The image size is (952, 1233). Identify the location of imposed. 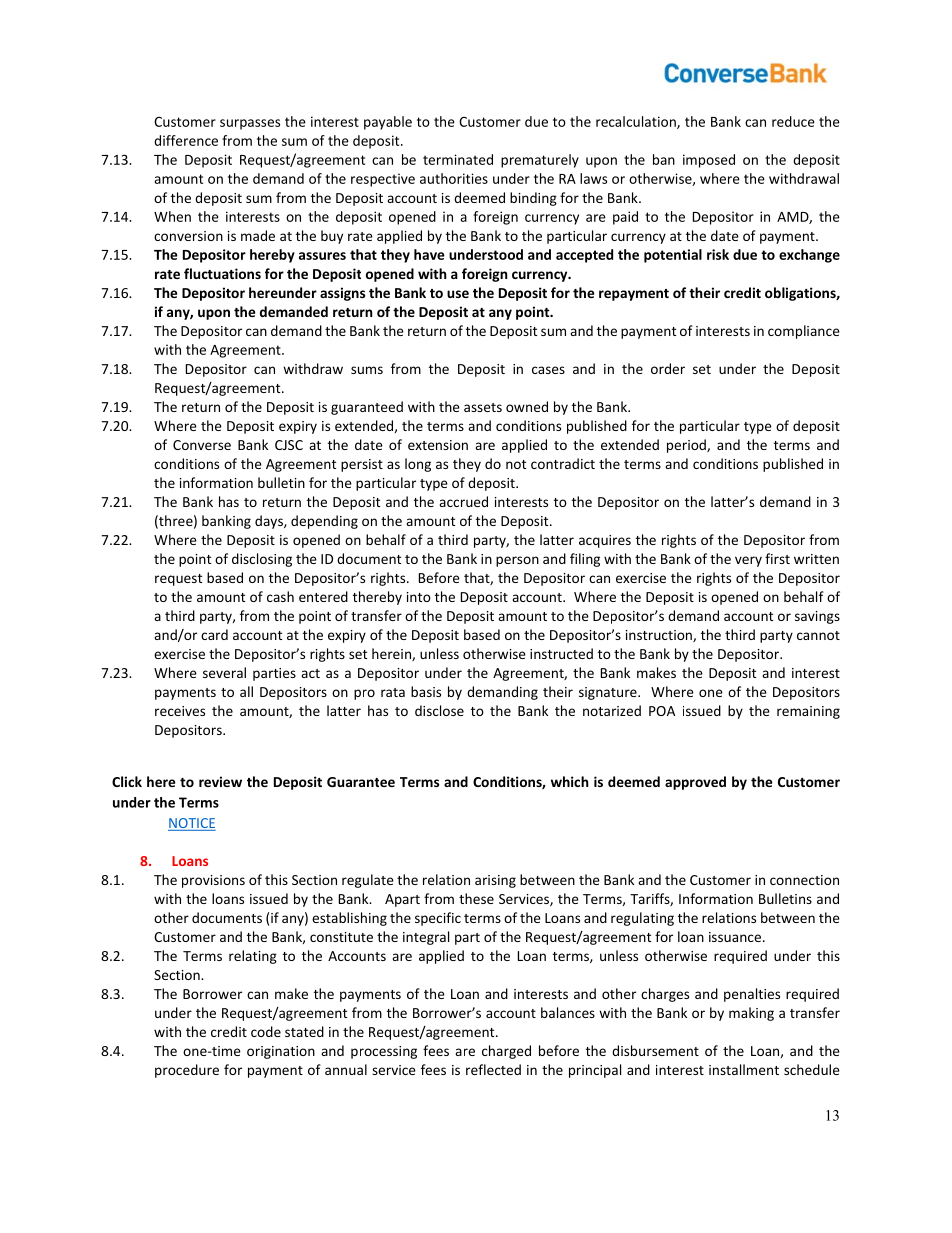
(709, 161).
